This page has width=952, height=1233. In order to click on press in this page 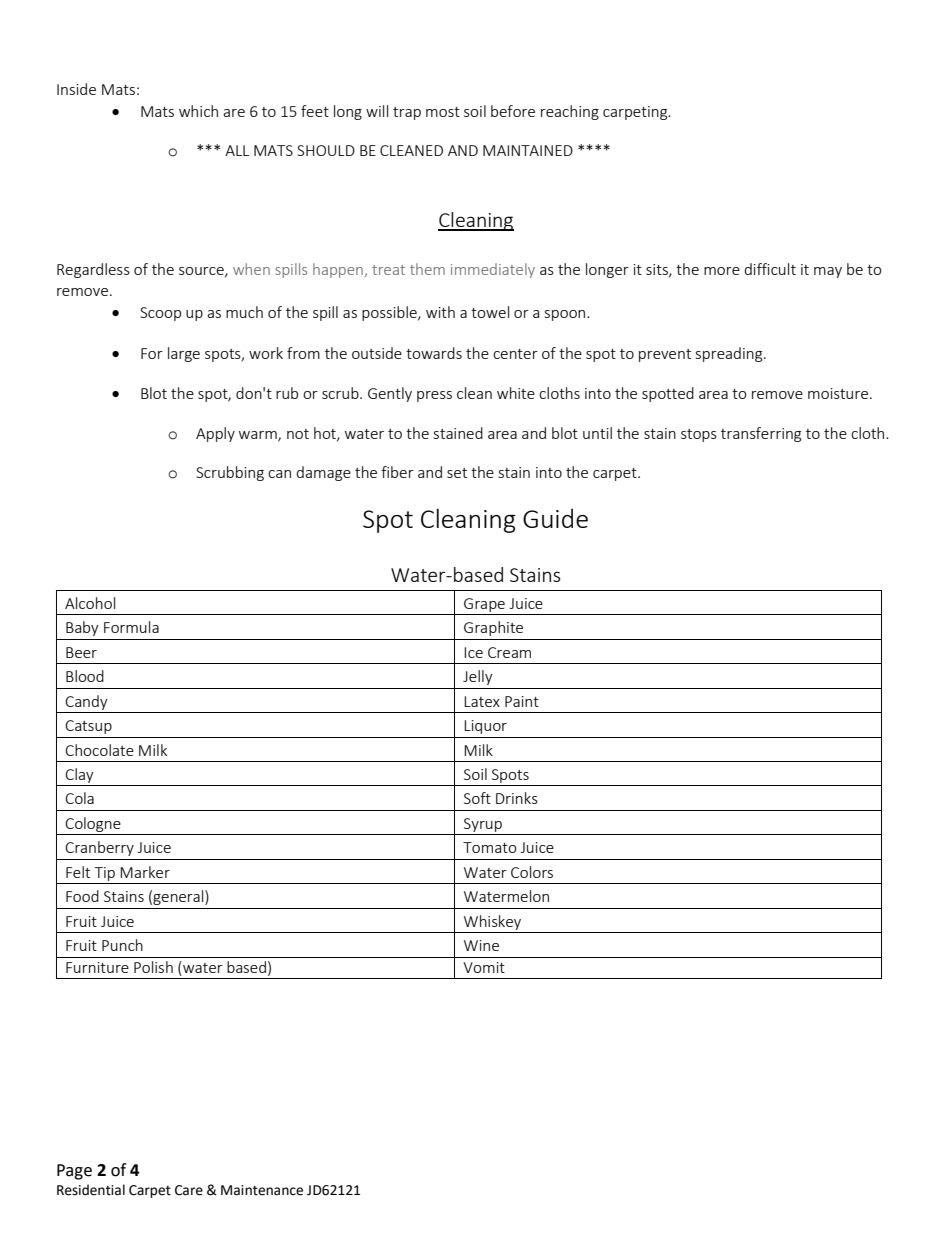, I will do `click(434, 396)`.
